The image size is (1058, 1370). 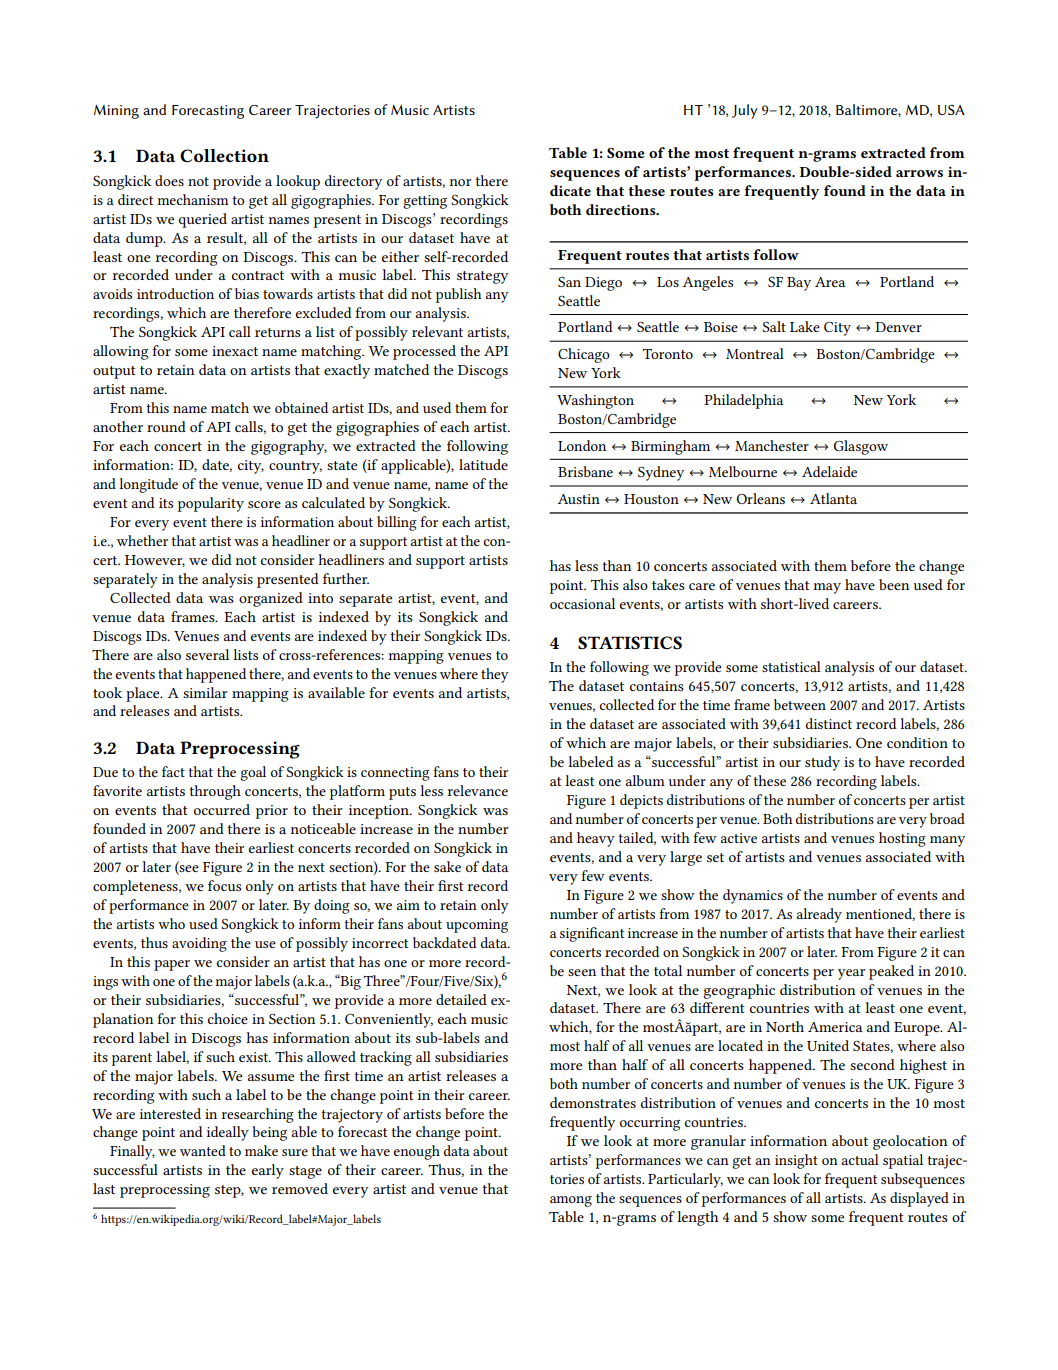 What do you see at coordinates (203, 1150) in the image?
I see `wanted` at bounding box center [203, 1150].
